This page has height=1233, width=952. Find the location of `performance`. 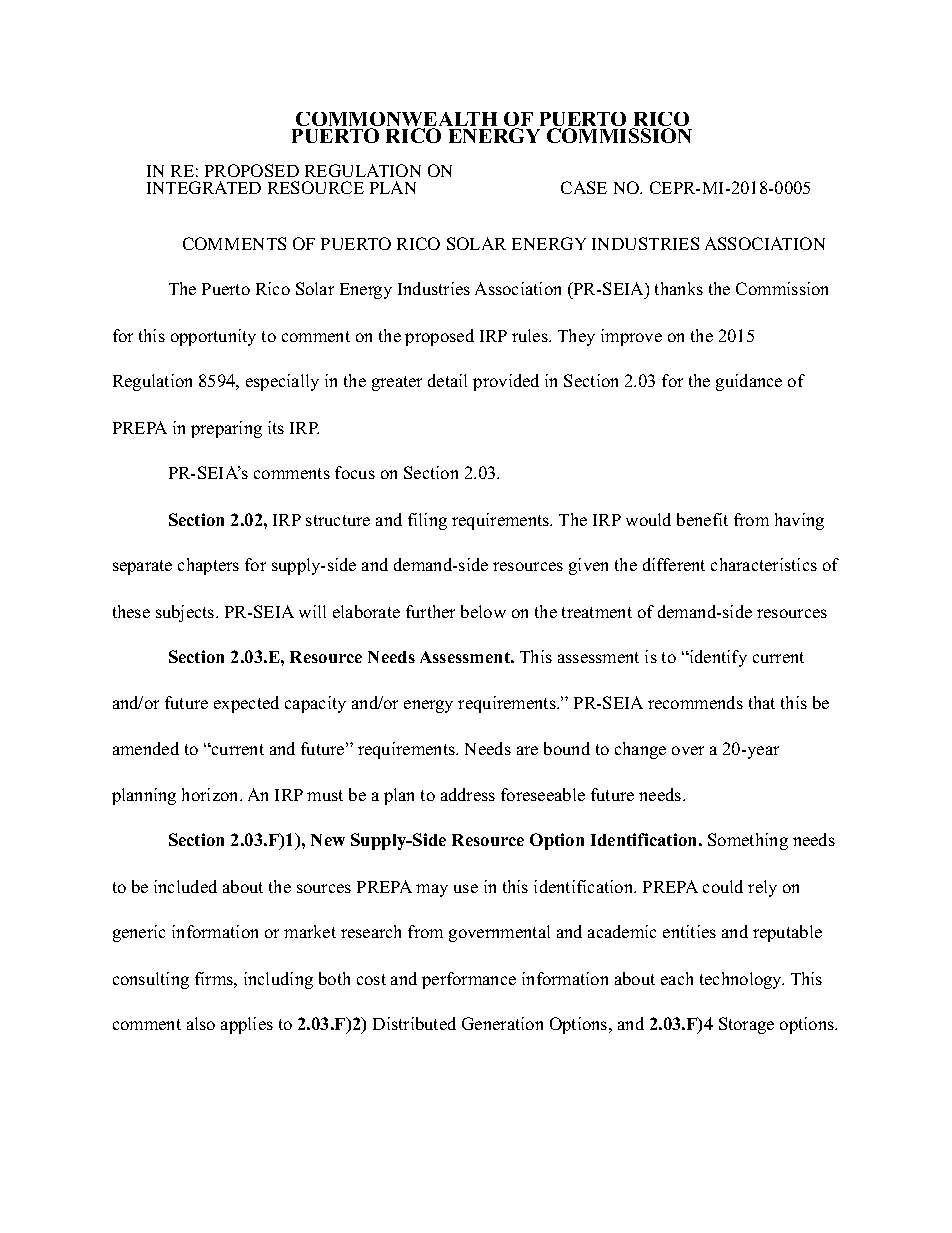

performance is located at coordinates (469, 980).
